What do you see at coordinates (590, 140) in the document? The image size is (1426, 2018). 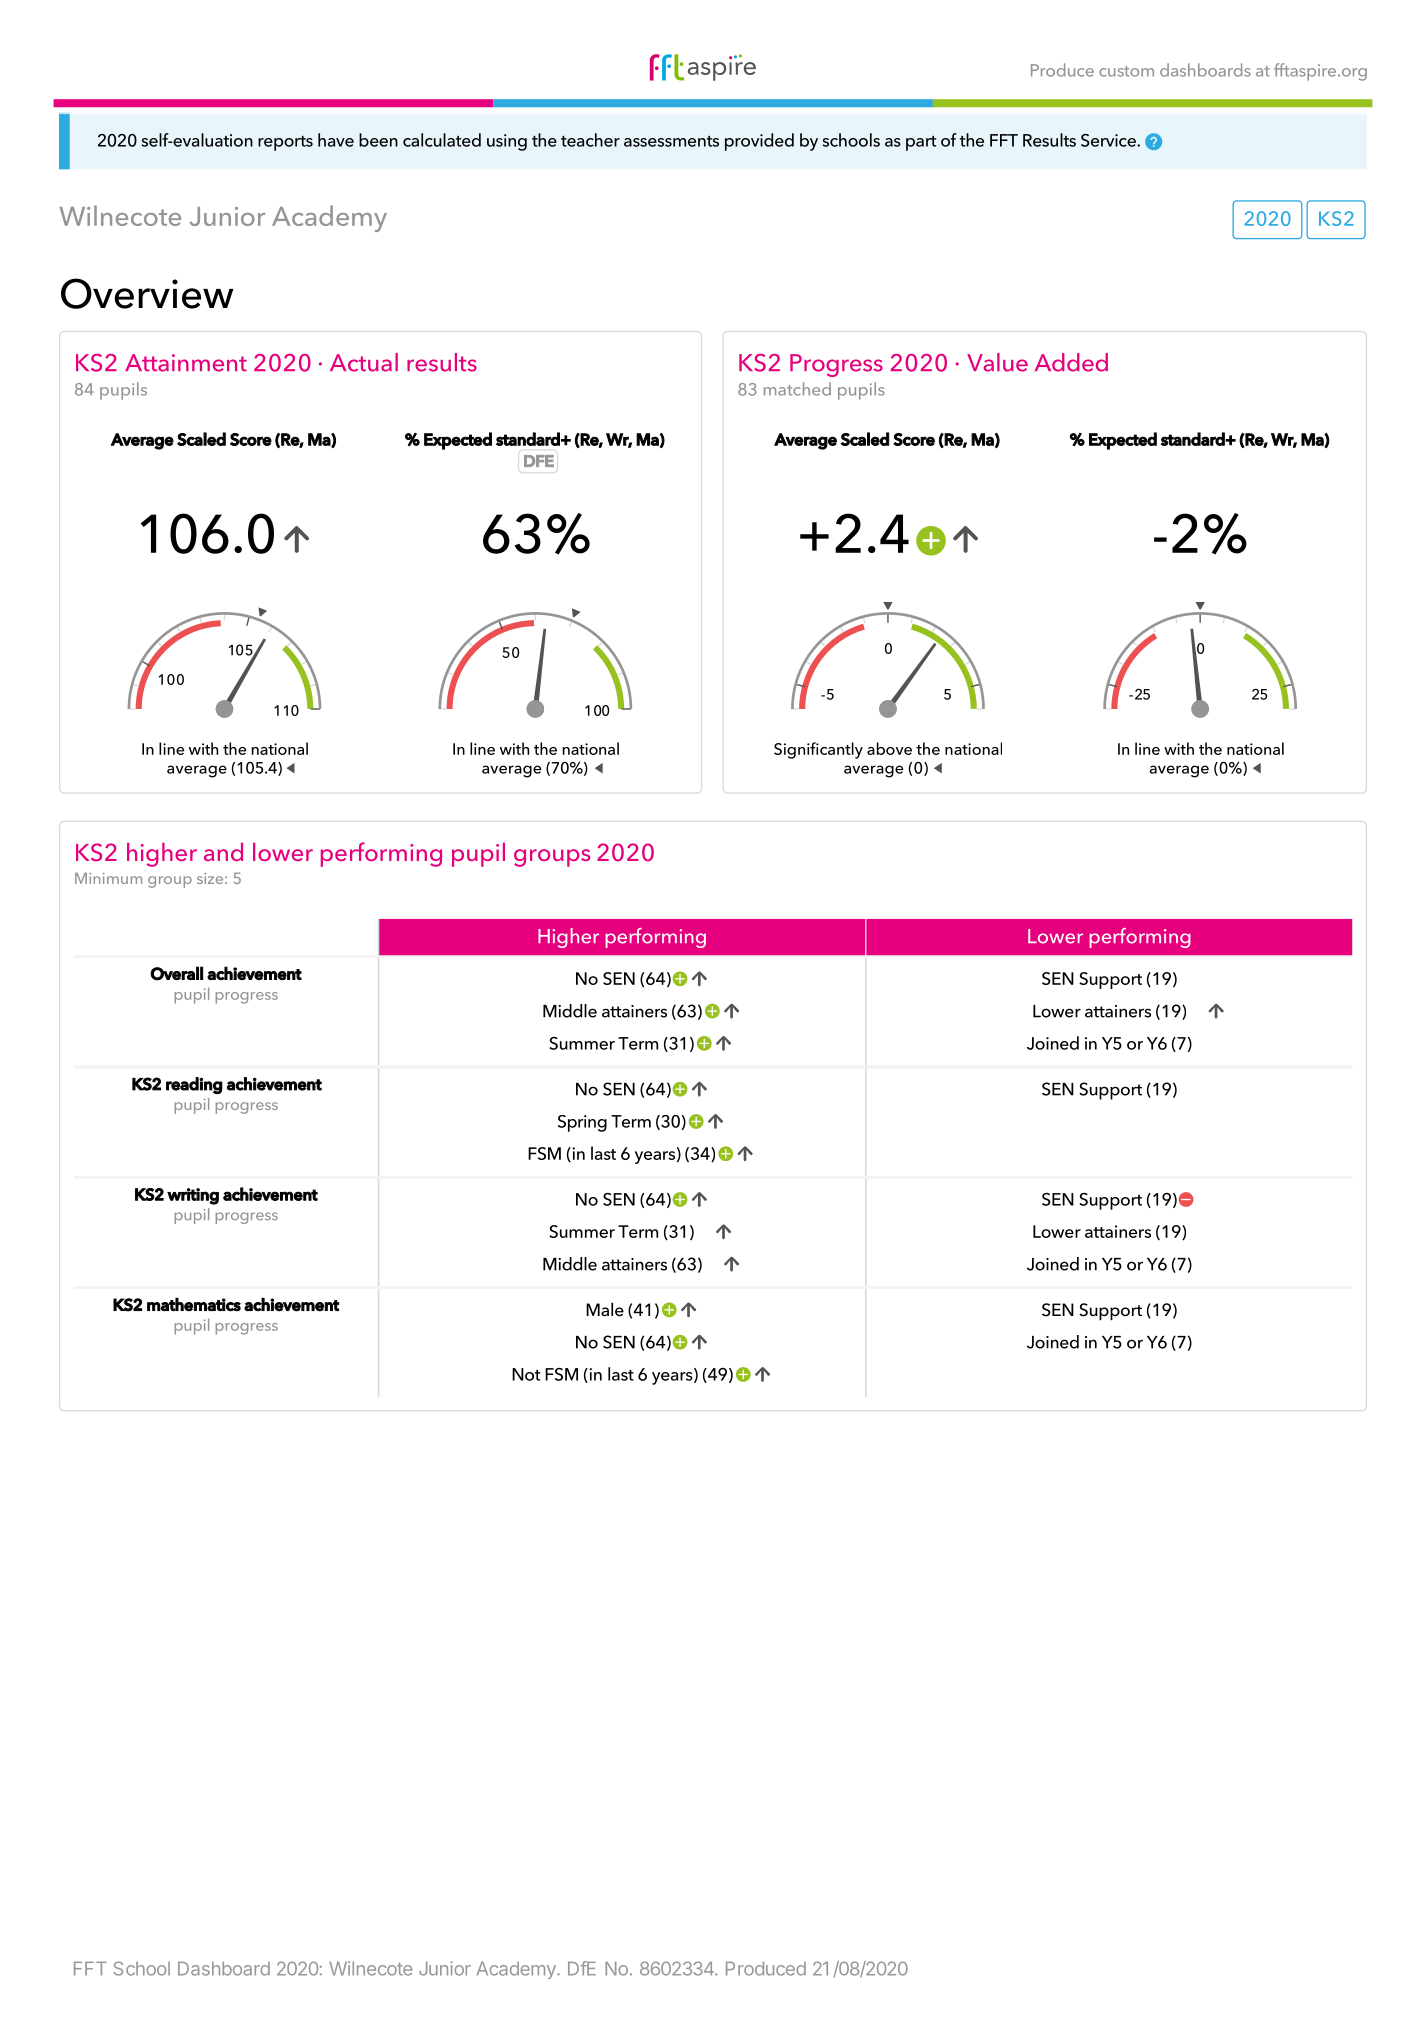 I see `teacher` at bounding box center [590, 140].
